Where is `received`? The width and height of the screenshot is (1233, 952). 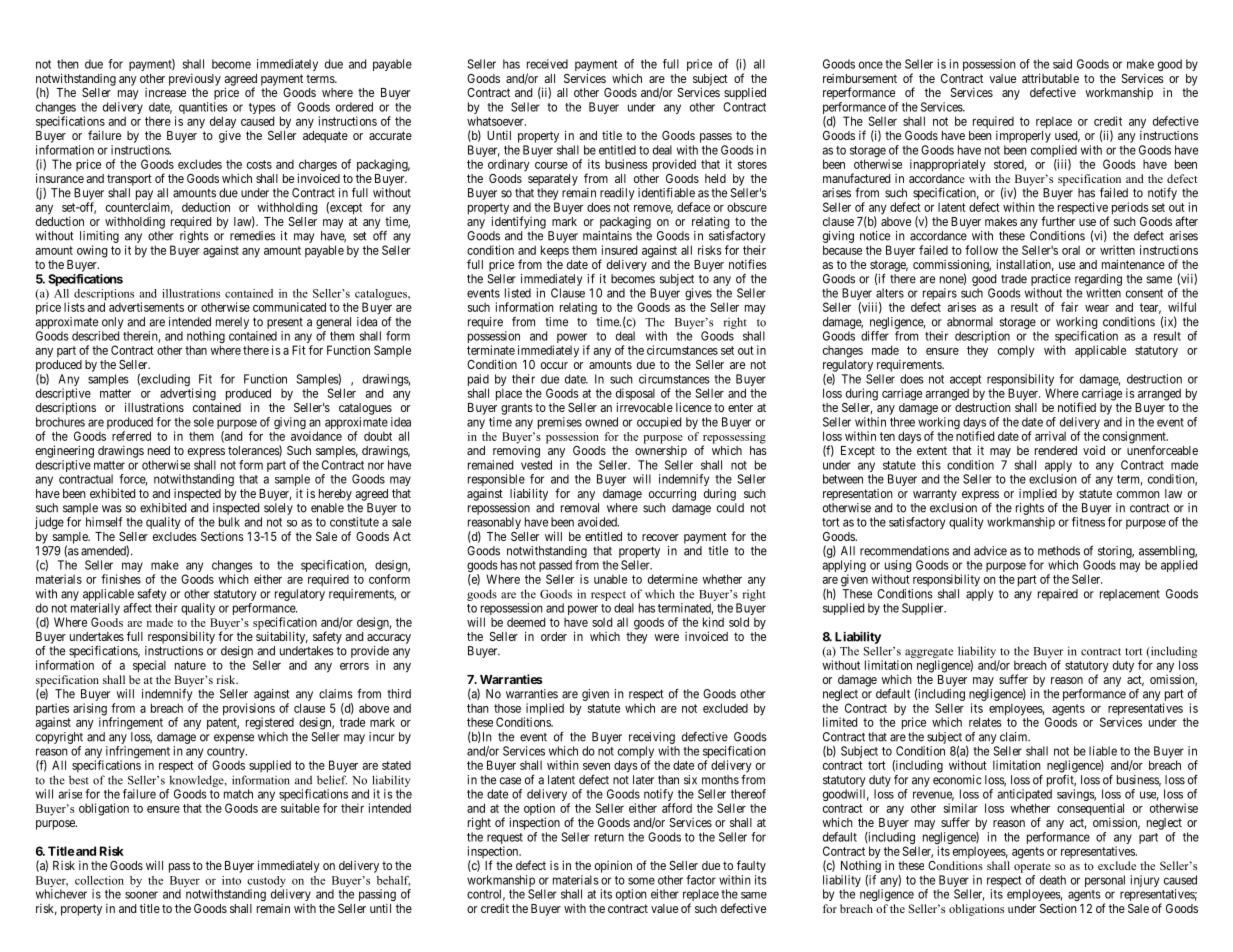 received is located at coordinates (547, 64).
